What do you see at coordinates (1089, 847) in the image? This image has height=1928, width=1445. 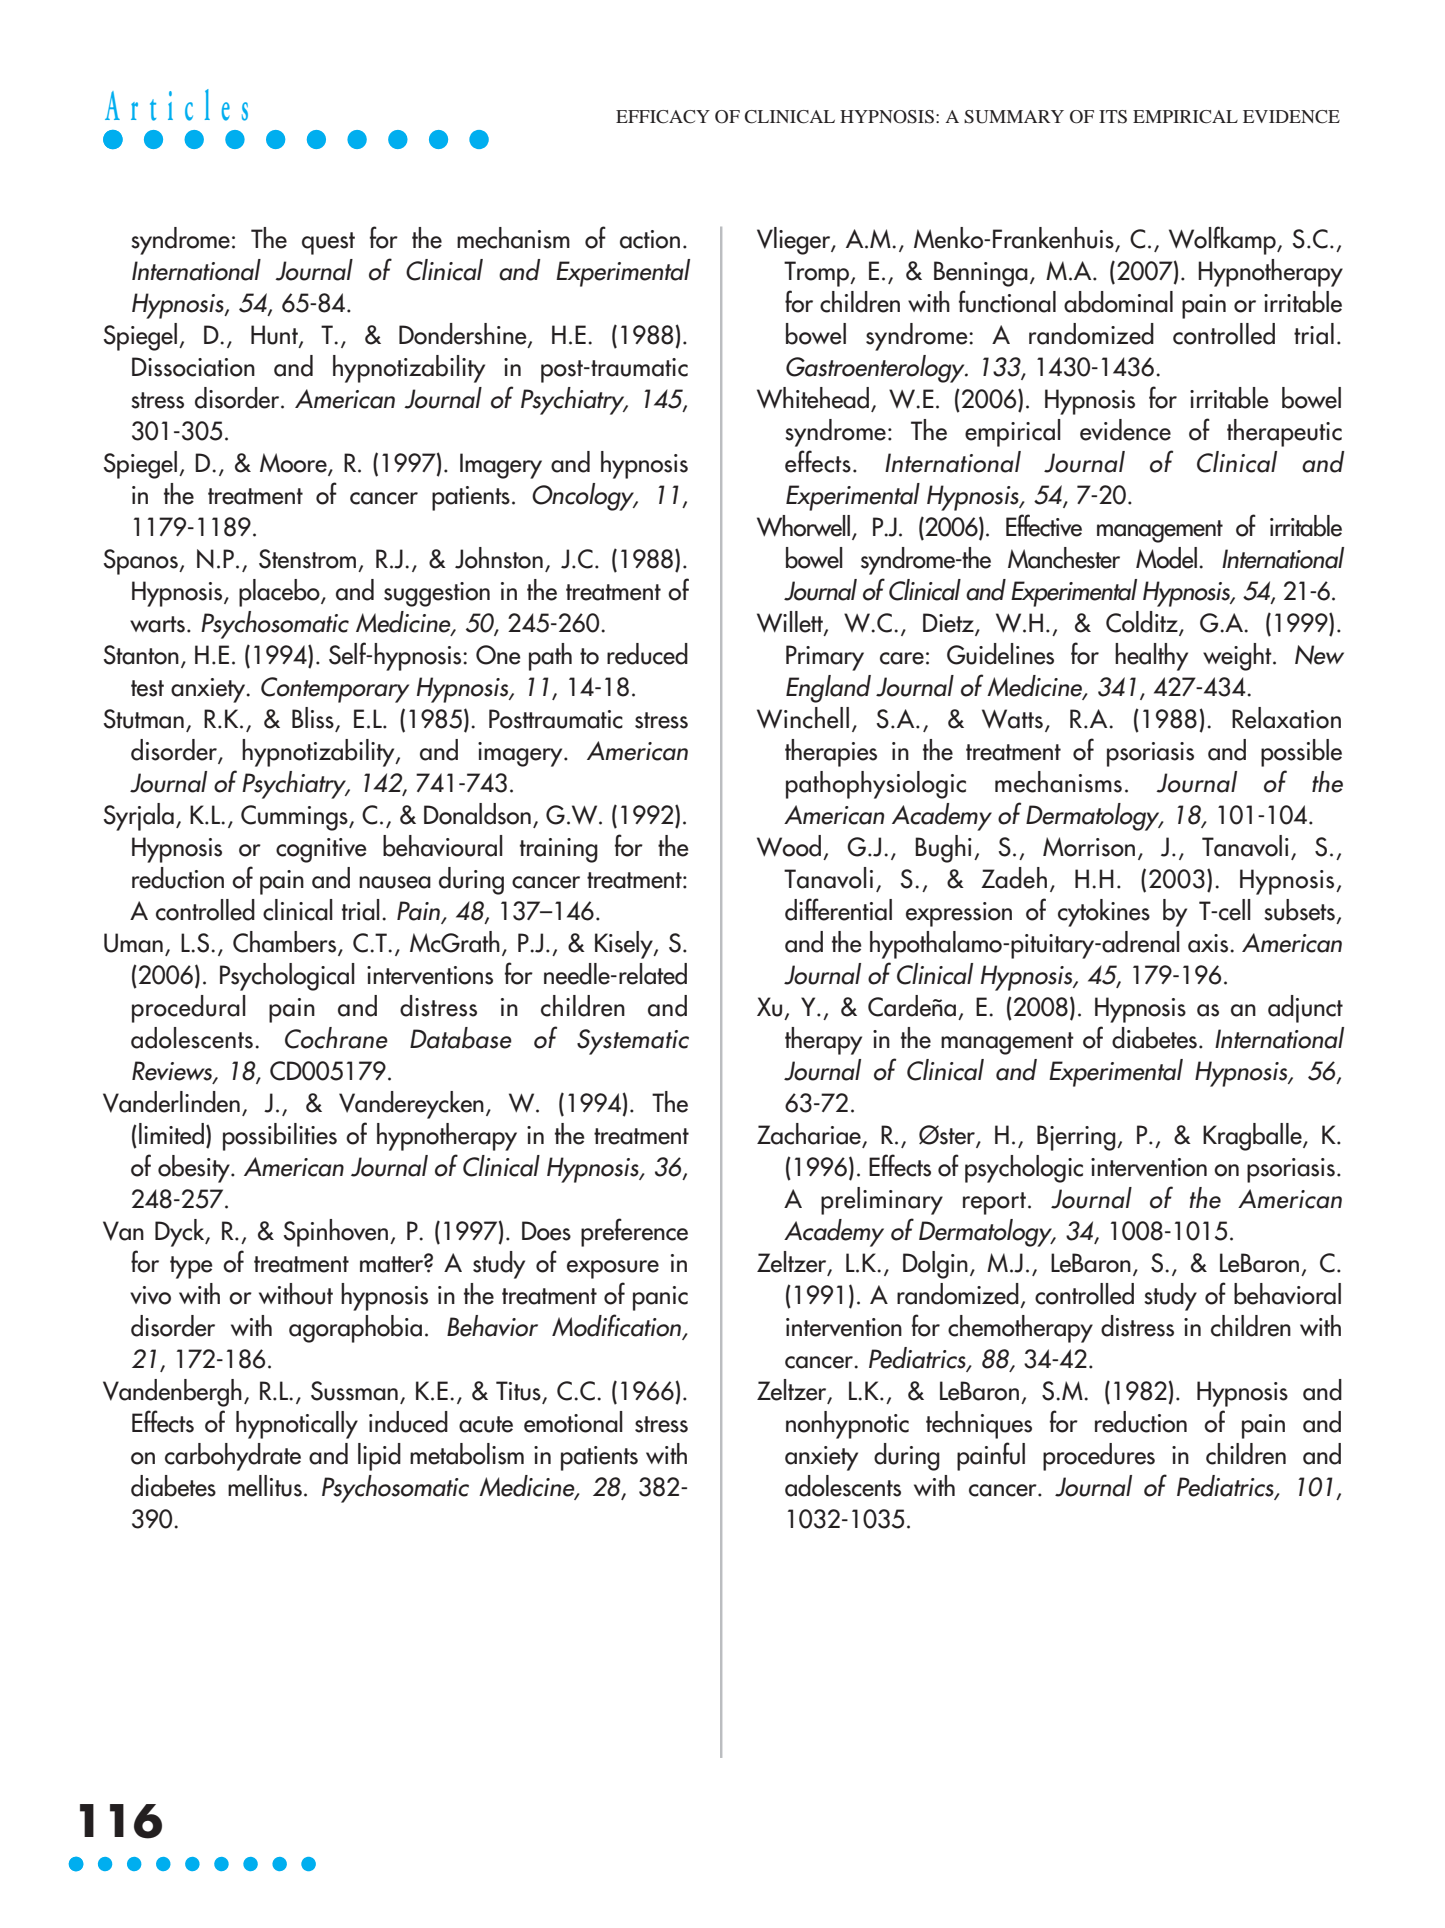 I see `Morrison` at bounding box center [1089, 847].
